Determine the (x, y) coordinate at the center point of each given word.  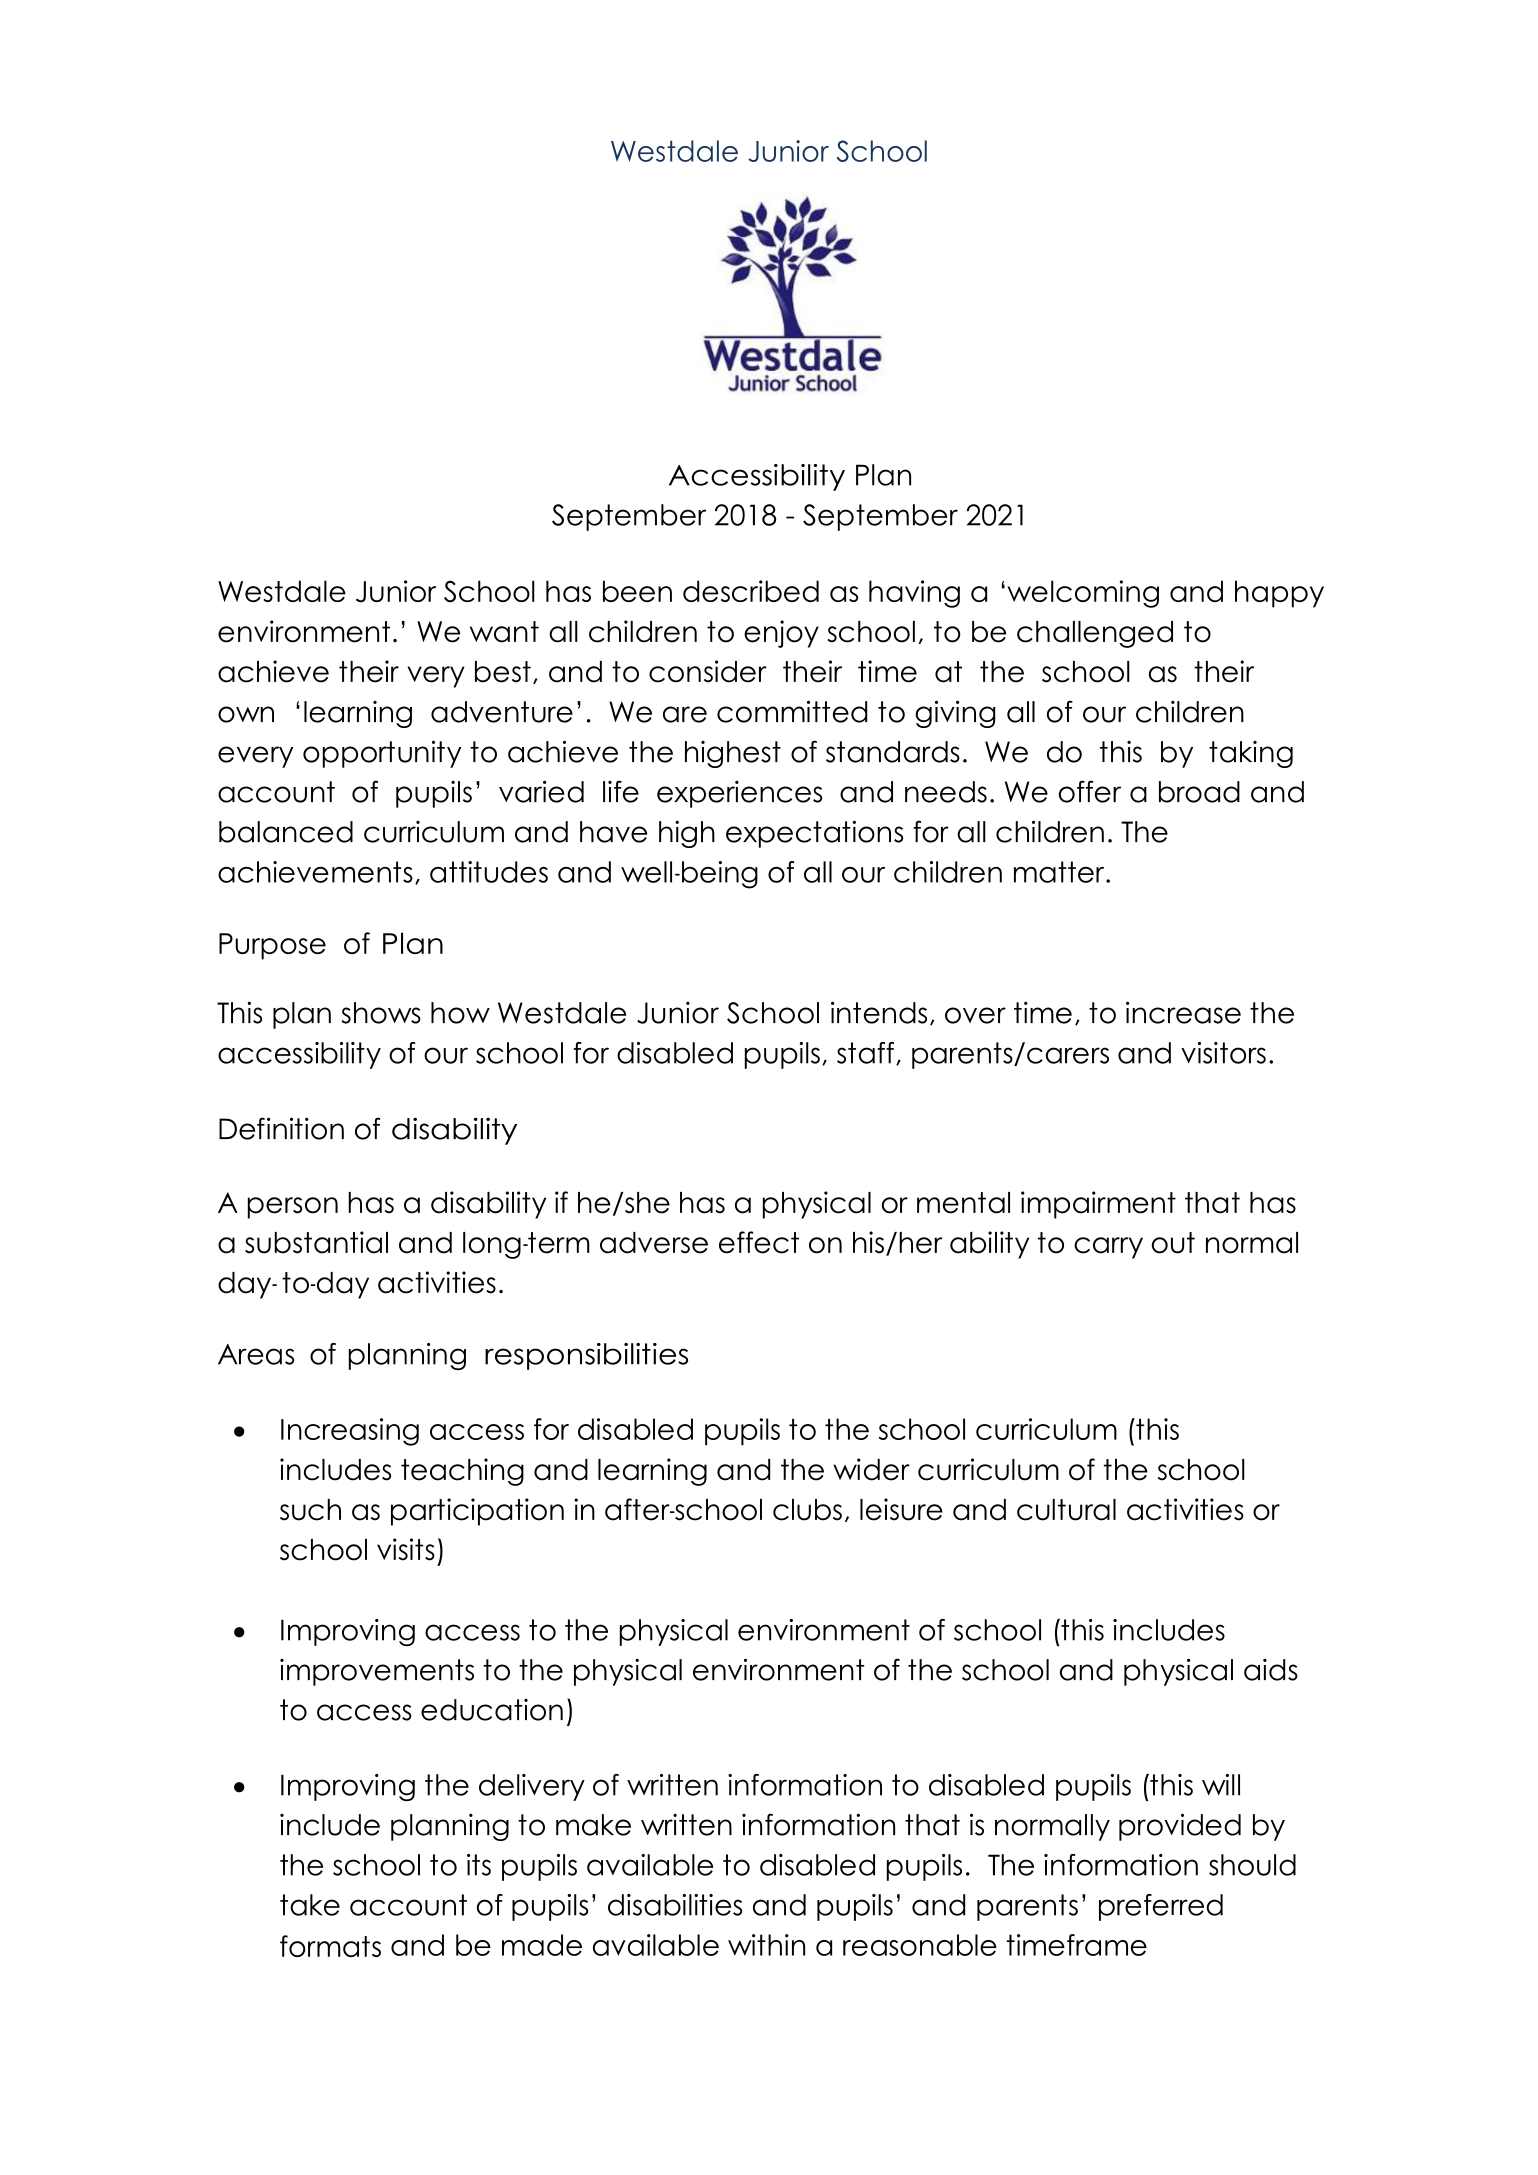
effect (759, 1242)
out (1173, 1243)
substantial (316, 1242)
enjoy (781, 634)
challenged (1095, 634)
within (766, 1945)
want (504, 632)
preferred (1161, 1907)
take (310, 1905)
